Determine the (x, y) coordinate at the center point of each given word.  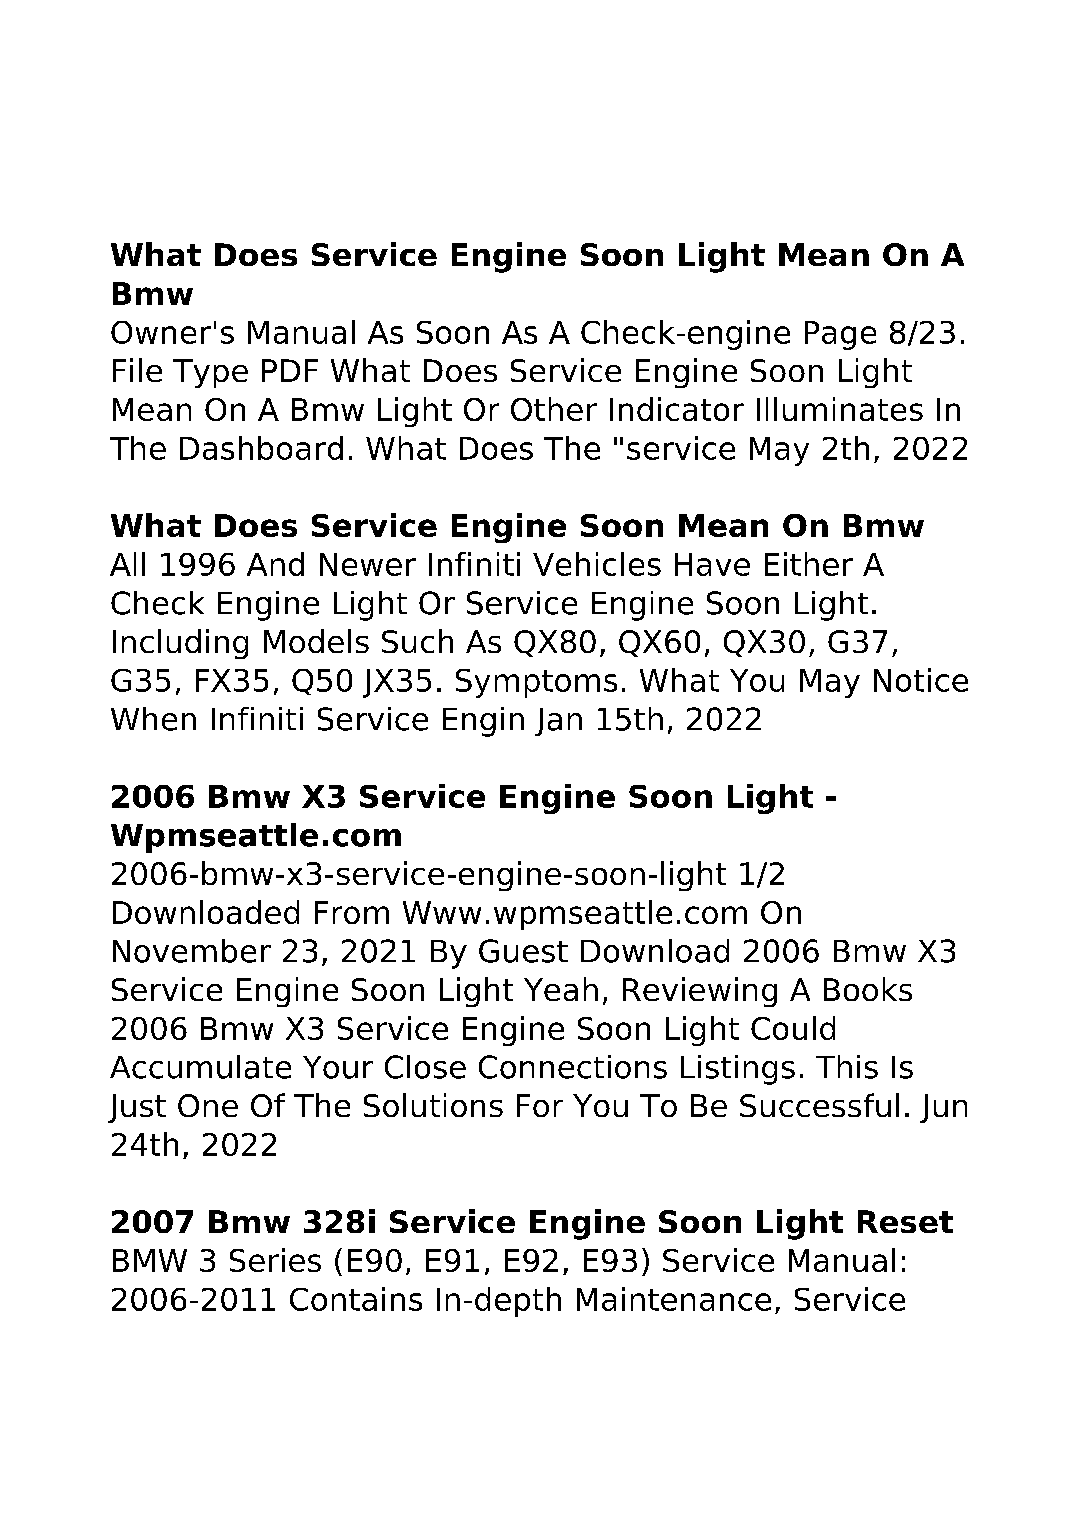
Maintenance (674, 1299)
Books (868, 989)
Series (275, 1260)
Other (554, 409)
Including (180, 644)
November (192, 951)
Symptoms (536, 683)
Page (840, 335)
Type (210, 373)
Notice (921, 680)
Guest (523, 951)
